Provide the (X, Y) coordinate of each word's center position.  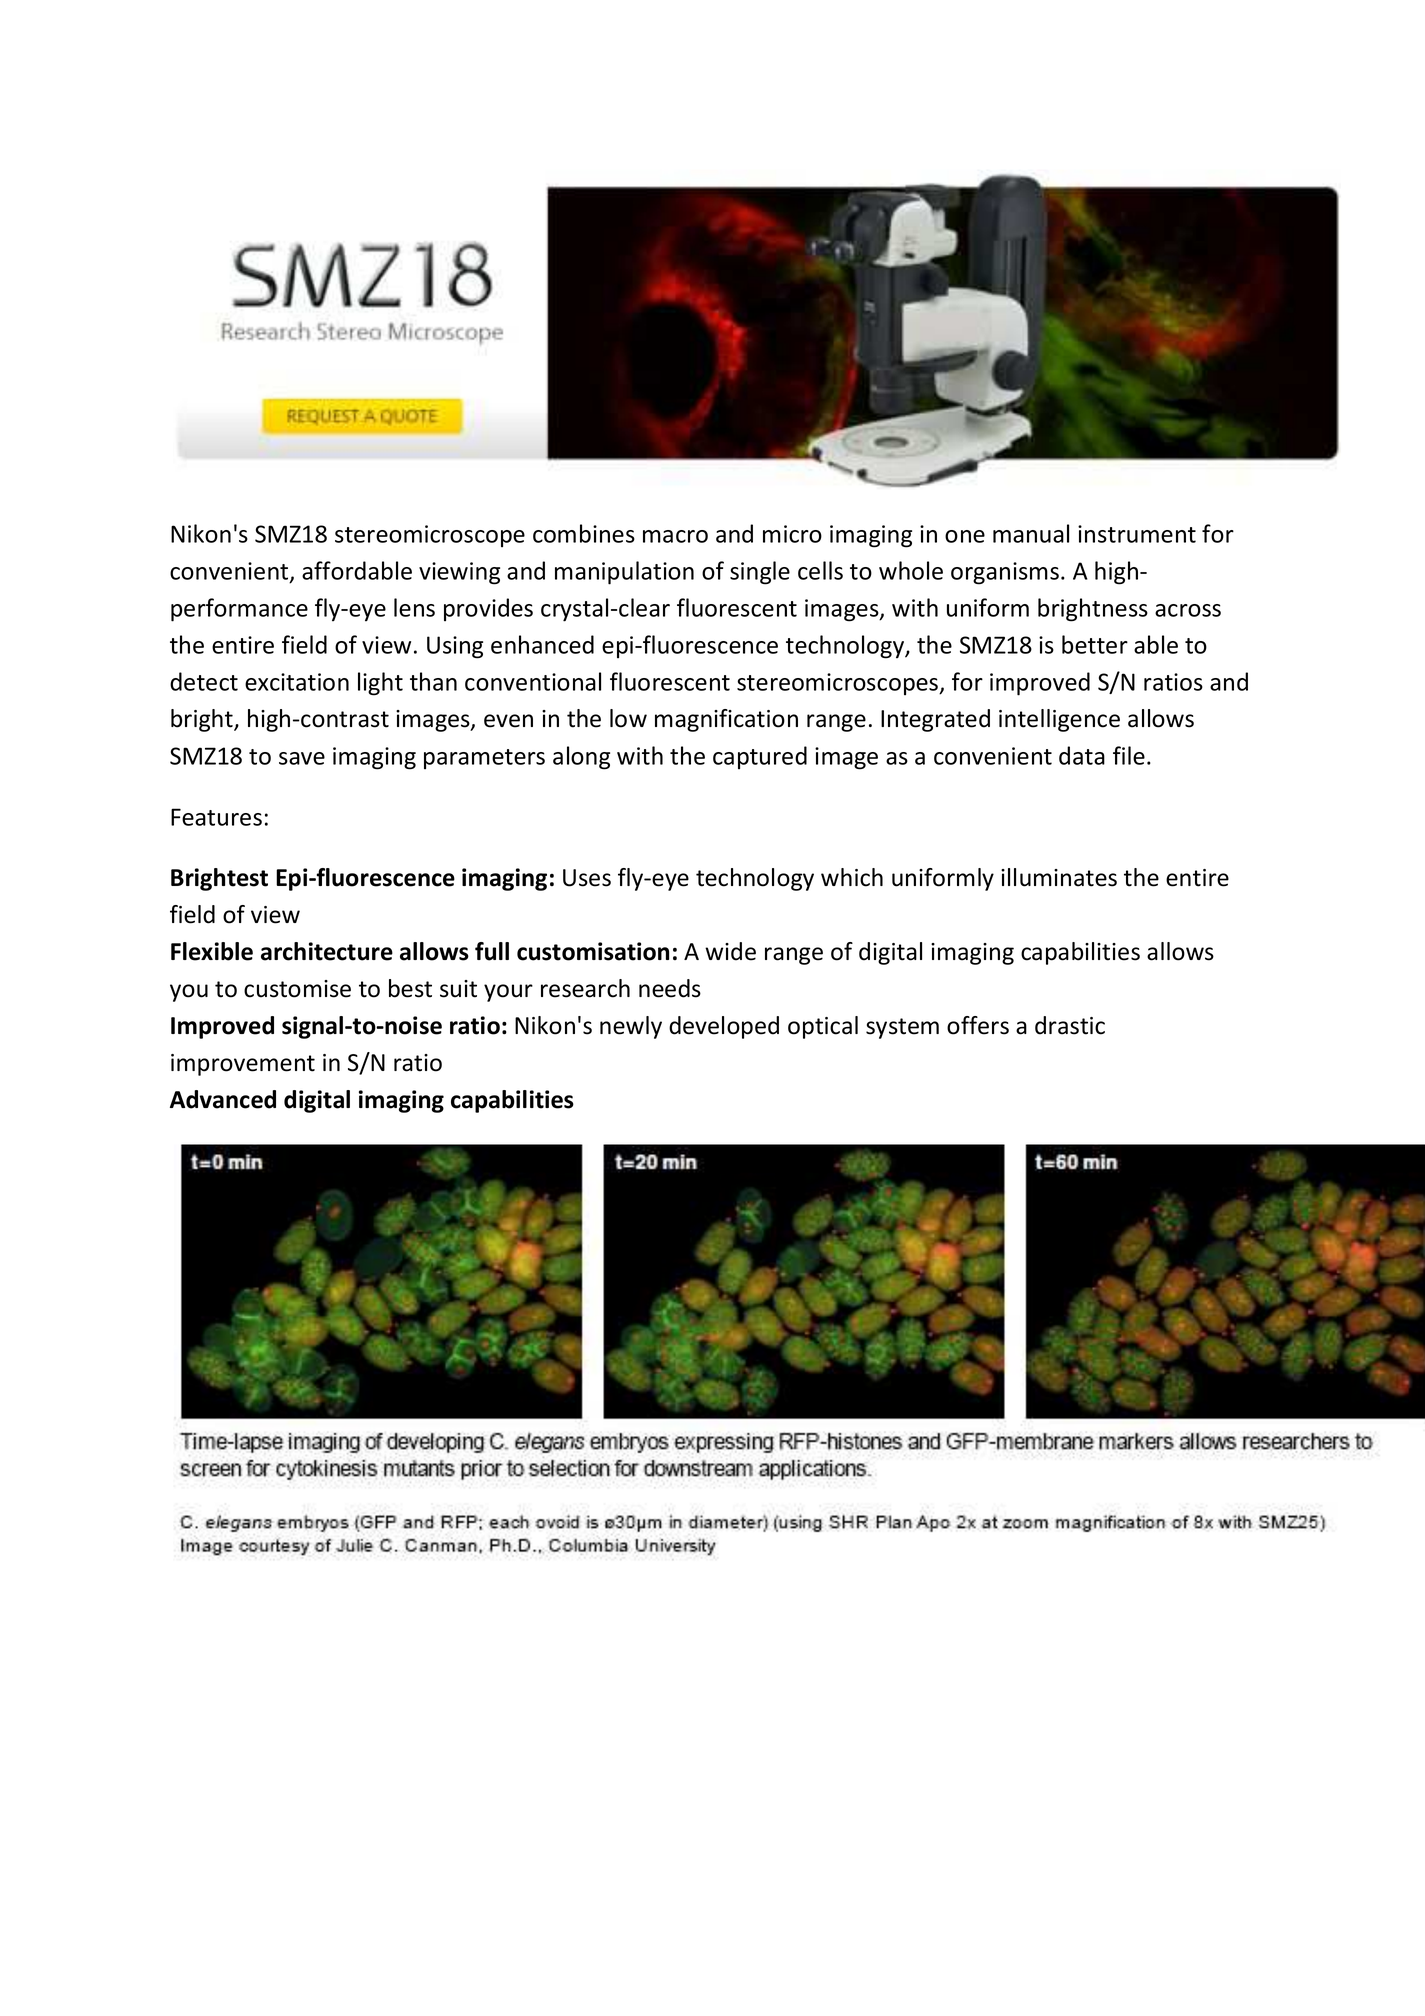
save (302, 758)
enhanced (542, 644)
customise (297, 989)
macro (675, 536)
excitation (297, 682)
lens (414, 607)
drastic (1070, 1025)
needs (670, 988)
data (1082, 755)
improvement (243, 1065)
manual (1031, 533)
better (1095, 644)
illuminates (1059, 877)
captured (760, 758)
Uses (587, 878)
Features (216, 817)
